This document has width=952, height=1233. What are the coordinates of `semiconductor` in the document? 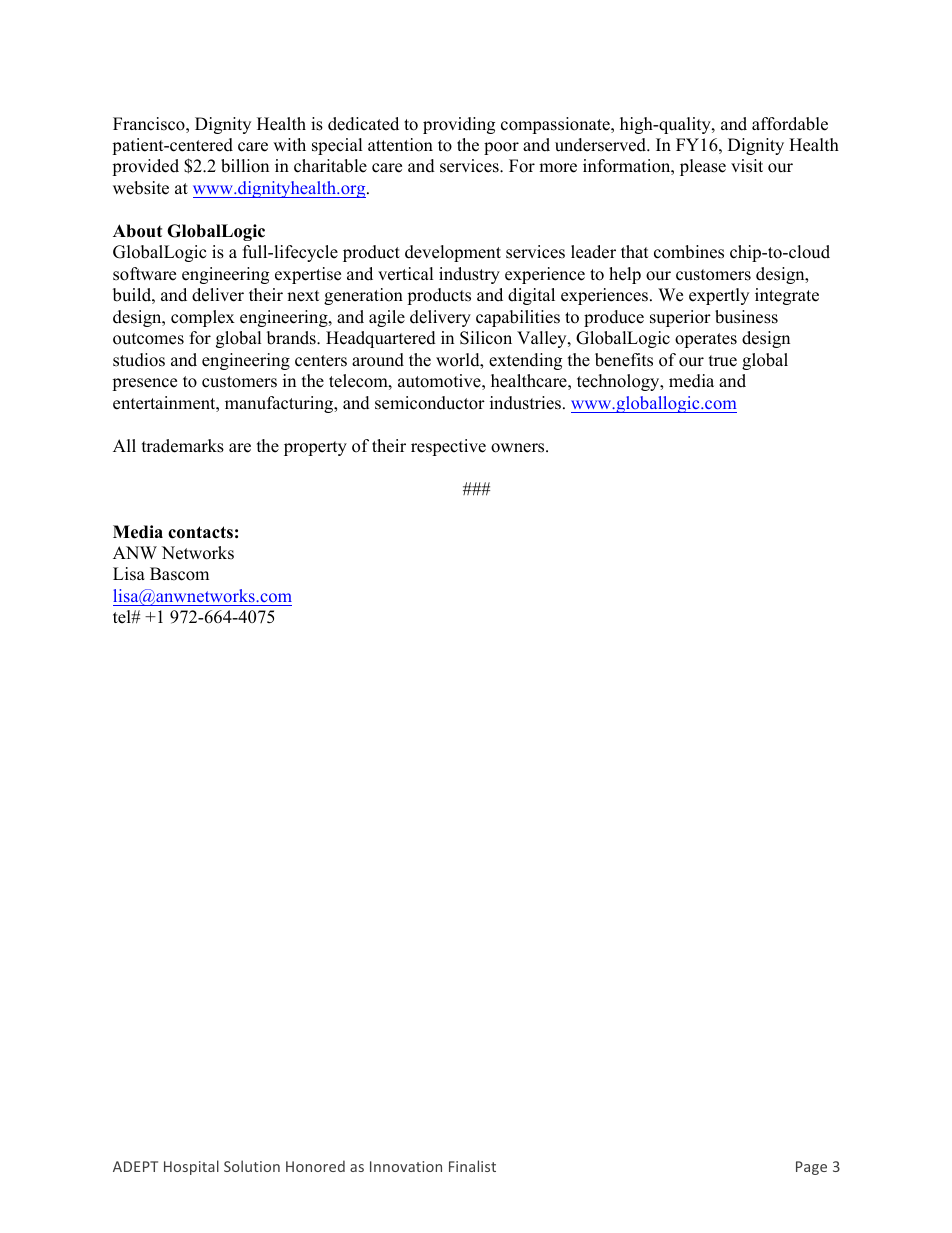 It's located at (430, 403).
